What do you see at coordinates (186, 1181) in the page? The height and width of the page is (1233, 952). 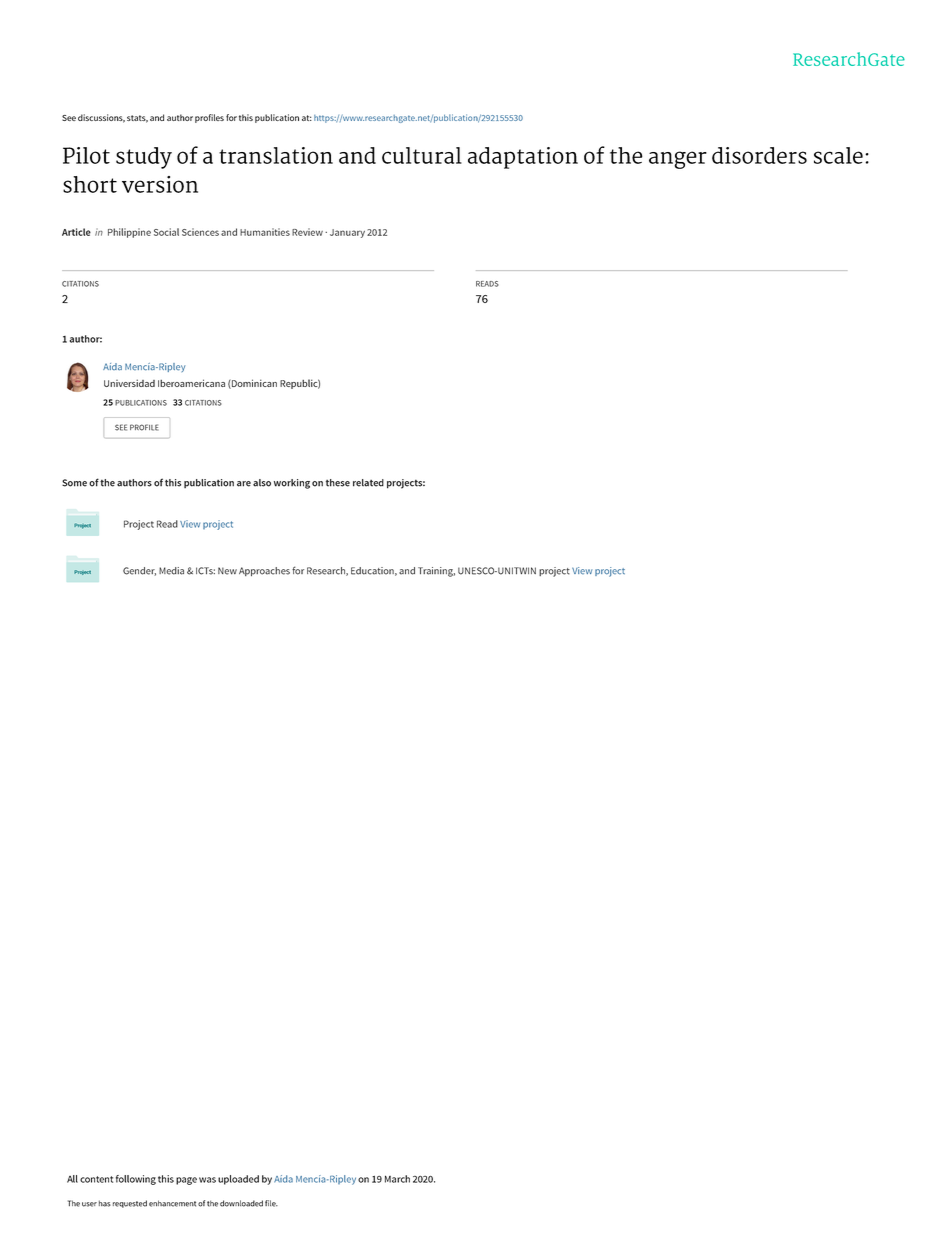 I see `page` at bounding box center [186, 1181].
